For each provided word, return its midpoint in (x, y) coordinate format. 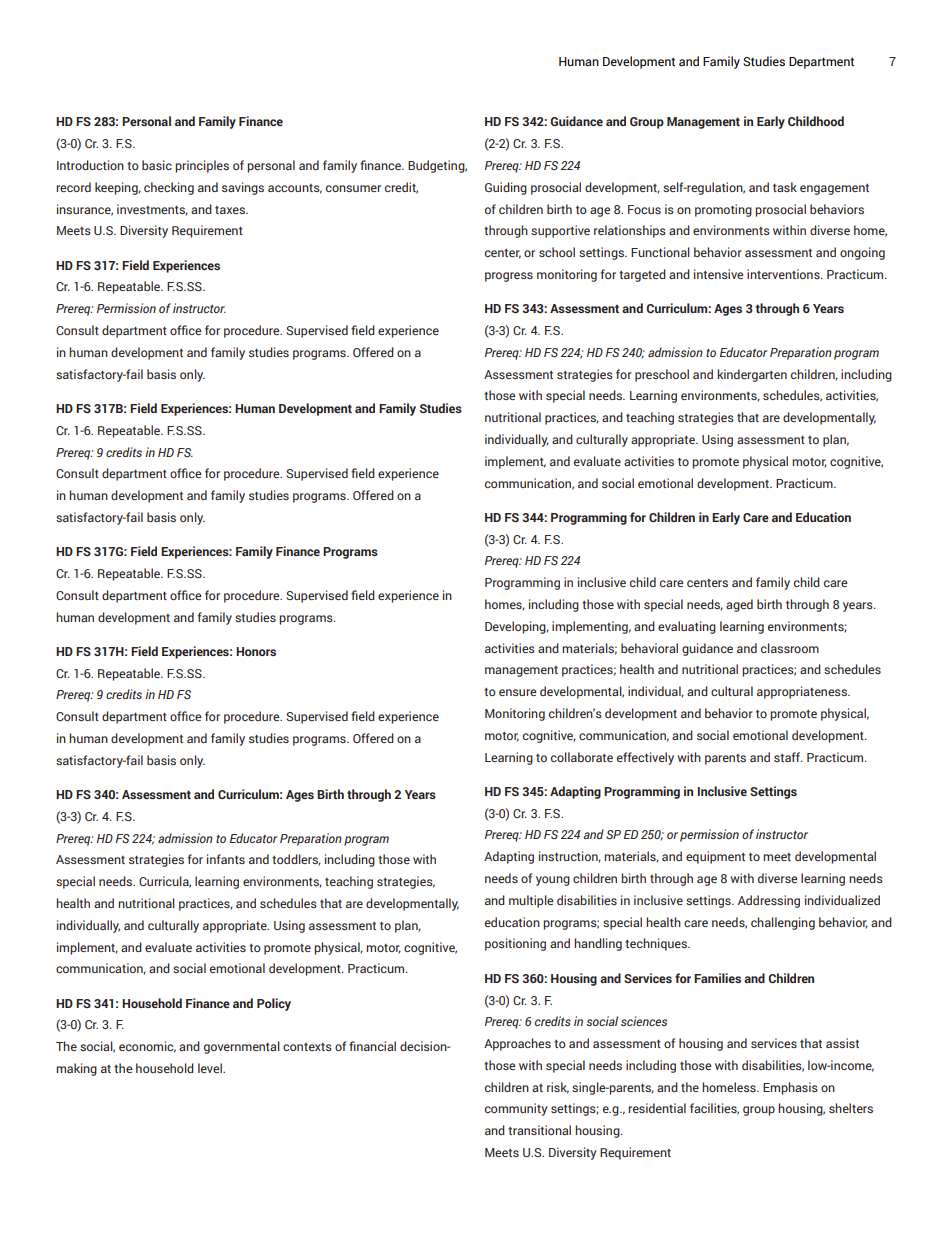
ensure (517, 692)
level (211, 1068)
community (516, 1109)
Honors (256, 651)
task (785, 187)
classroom (790, 648)
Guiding (506, 188)
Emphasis (790, 1088)
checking (169, 188)
